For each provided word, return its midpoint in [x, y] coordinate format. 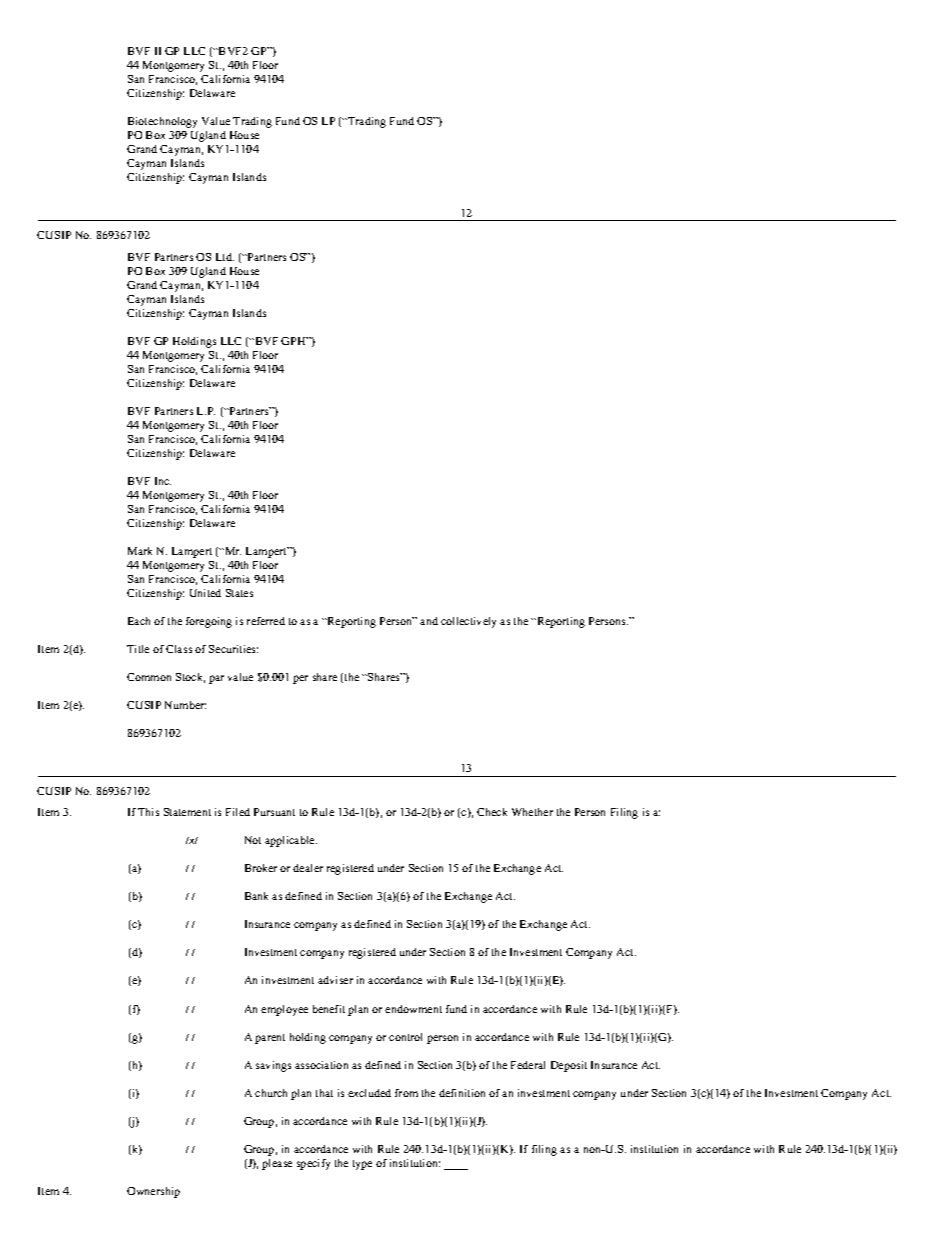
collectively [468, 622]
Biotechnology [162, 122]
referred [266, 621]
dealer [308, 868]
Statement [187, 812]
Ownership [153, 1192]
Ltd [225, 257]
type [362, 1165]
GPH [294, 341]
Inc [163, 481]
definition [462, 1093]
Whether [532, 812]
